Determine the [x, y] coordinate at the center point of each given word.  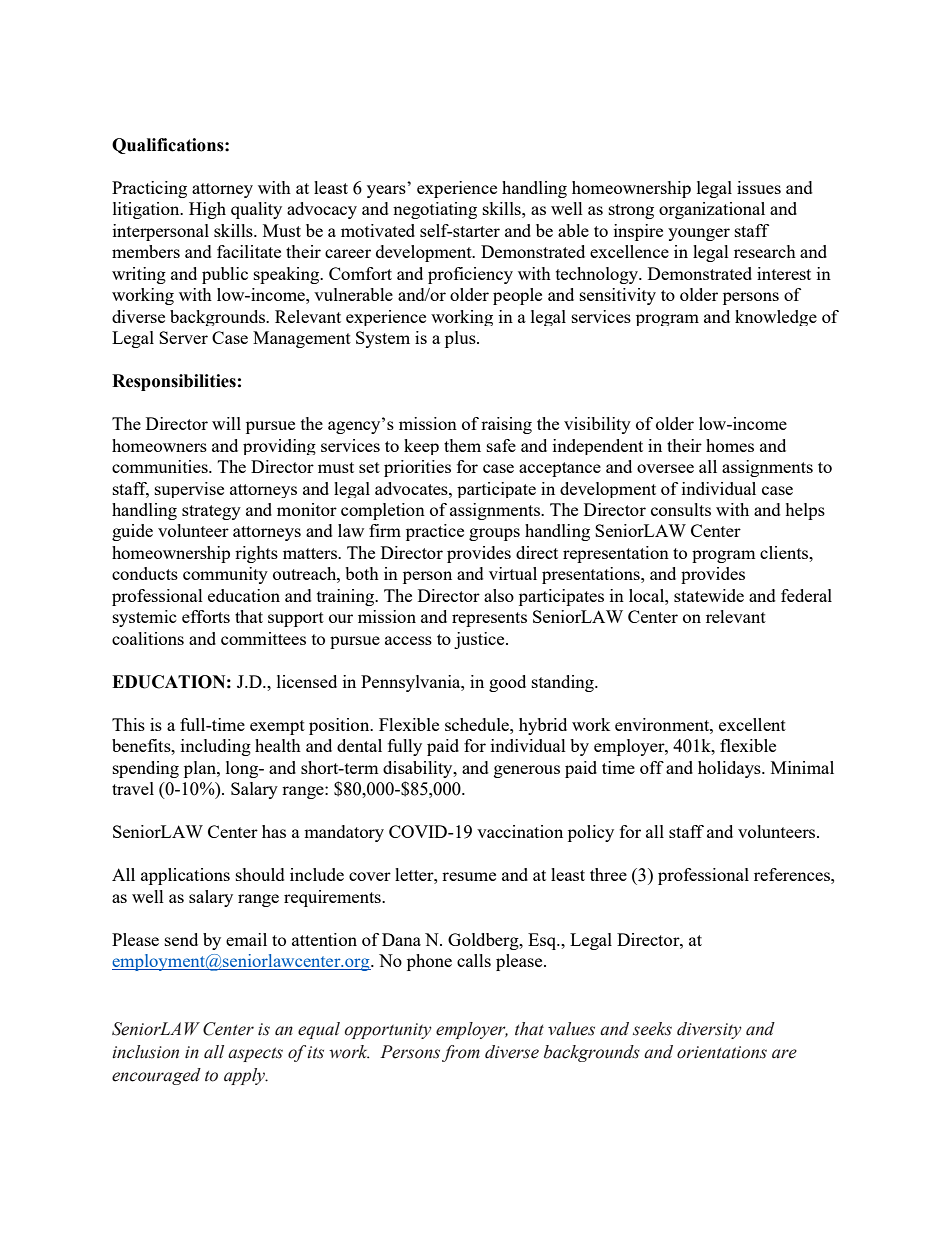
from [461, 1053]
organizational [712, 210]
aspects [255, 1054]
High [207, 210]
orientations [722, 1052]
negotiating [435, 210]
